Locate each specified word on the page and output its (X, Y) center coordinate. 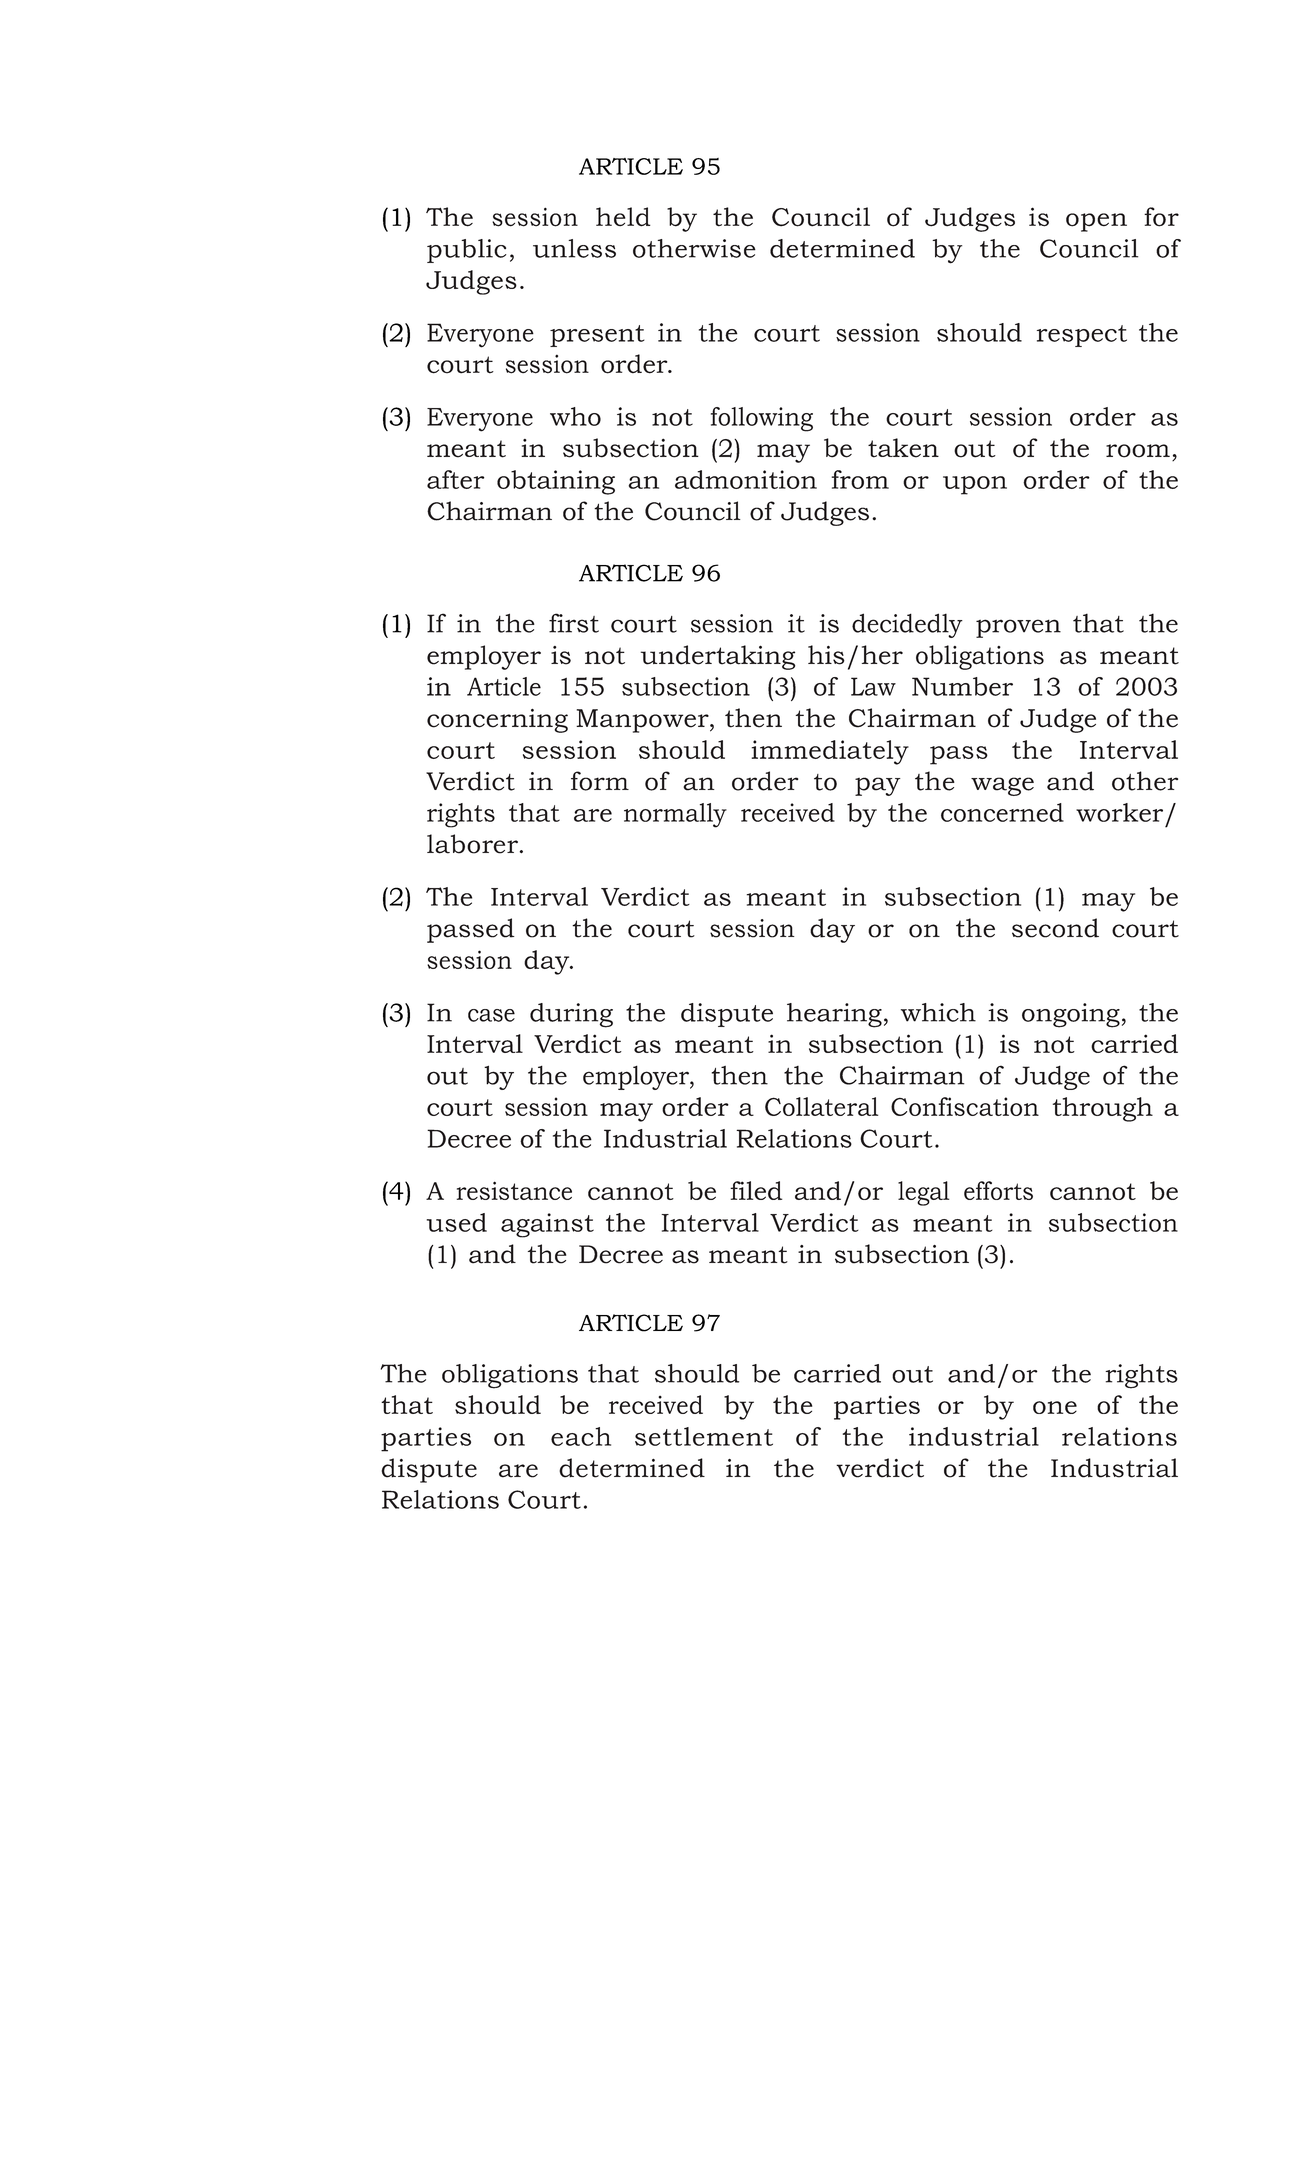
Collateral (821, 1106)
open (1096, 222)
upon (975, 485)
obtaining (556, 482)
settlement (704, 1436)
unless (574, 248)
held (623, 217)
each (581, 1436)
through (1103, 1109)
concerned (1002, 812)
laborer (473, 844)
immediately (830, 752)
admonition (746, 479)
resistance (514, 1190)
